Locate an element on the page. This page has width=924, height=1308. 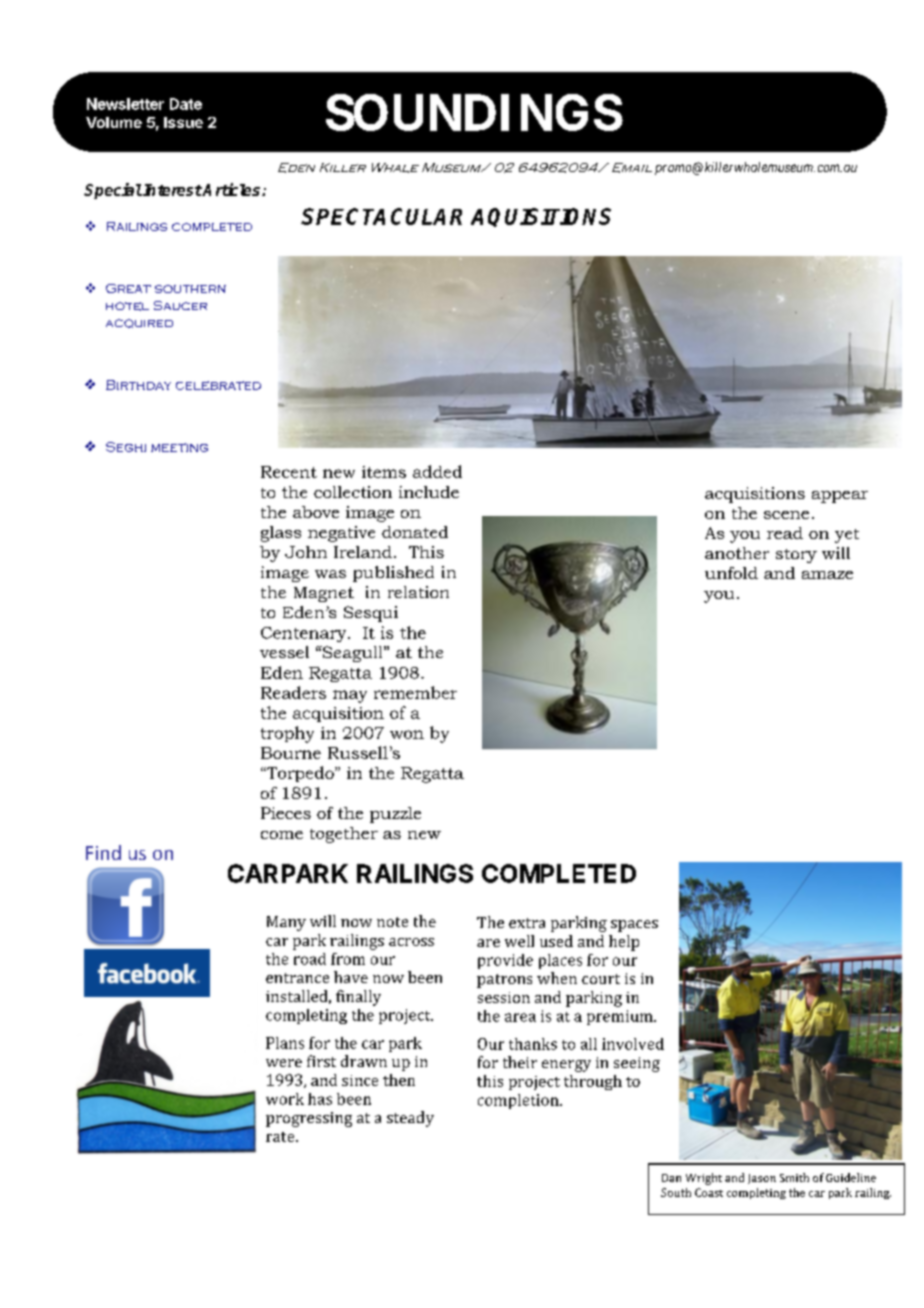
Articles is located at coordinates (232, 189).
